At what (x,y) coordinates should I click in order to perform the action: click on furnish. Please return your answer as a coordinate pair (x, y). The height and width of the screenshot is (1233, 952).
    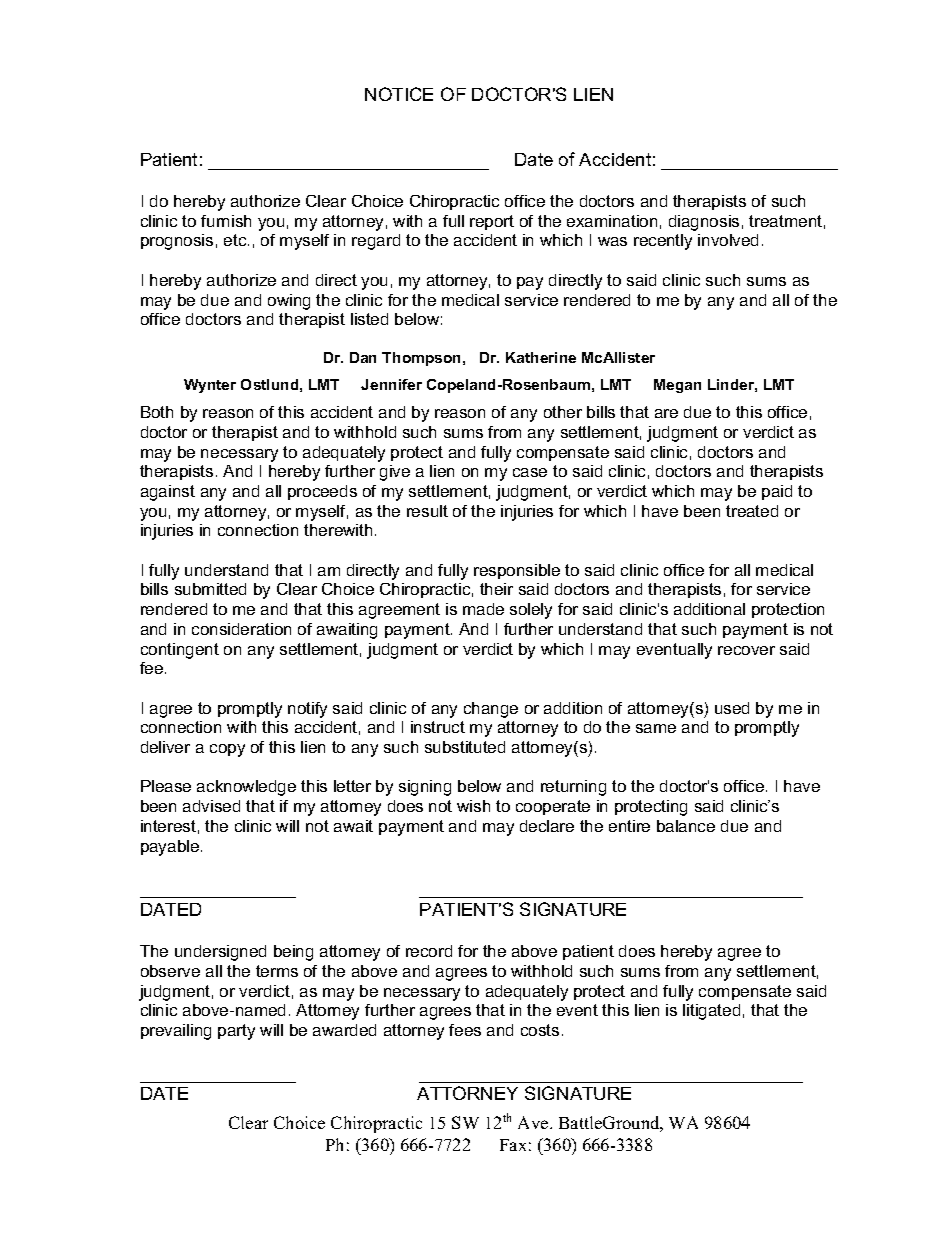
    Looking at the image, I should click on (226, 221).
